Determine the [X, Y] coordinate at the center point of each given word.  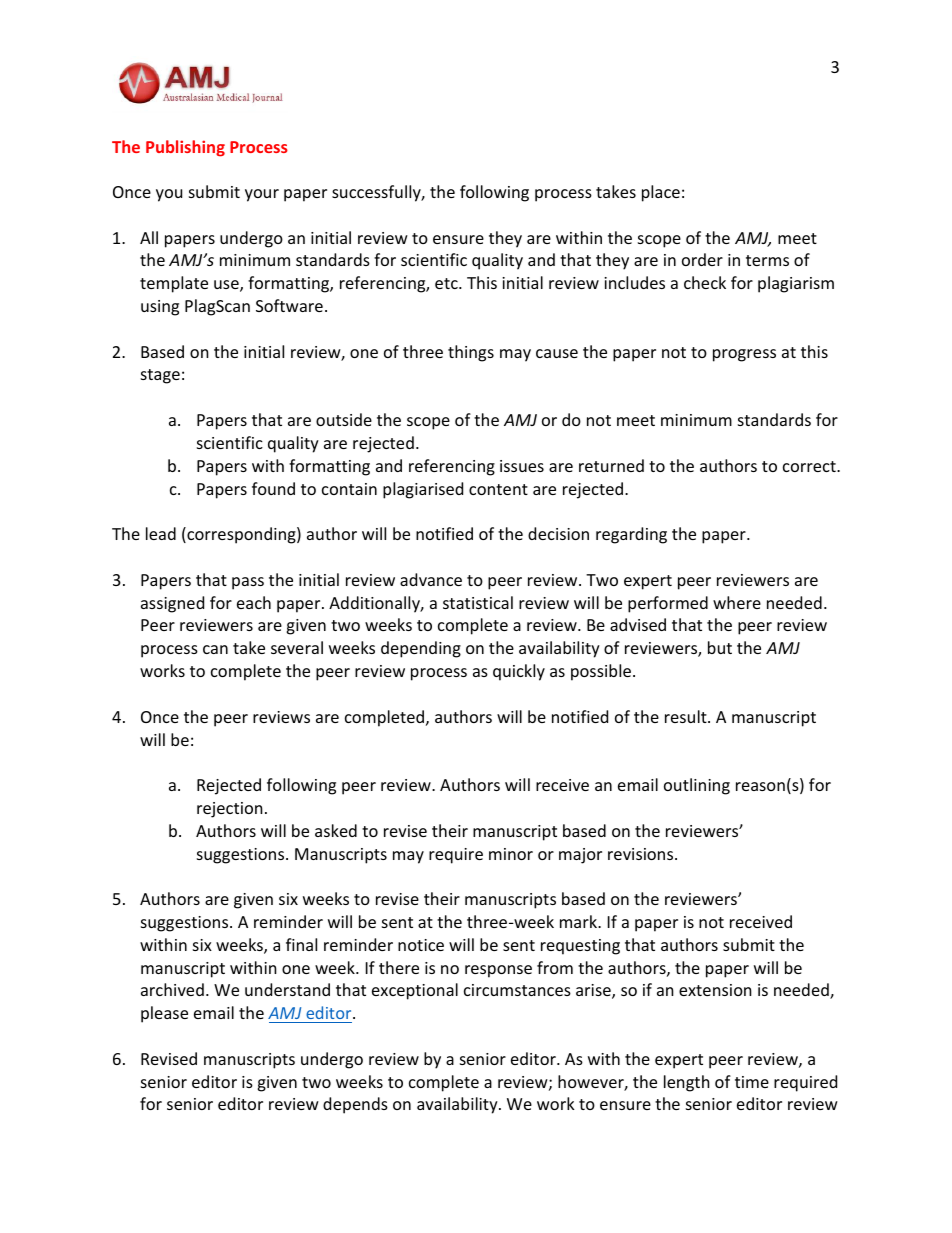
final [301, 944]
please [164, 1014]
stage [160, 376]
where [737, 602]
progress [744, 355]
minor [511, 854]
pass [248, 583]
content [498, 489]
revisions [642, 854]
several [297, 647]
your [262, 195]
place [661, 193]
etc [447, 283]
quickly [519, 672]
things [471, 353]
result [687, 716]
